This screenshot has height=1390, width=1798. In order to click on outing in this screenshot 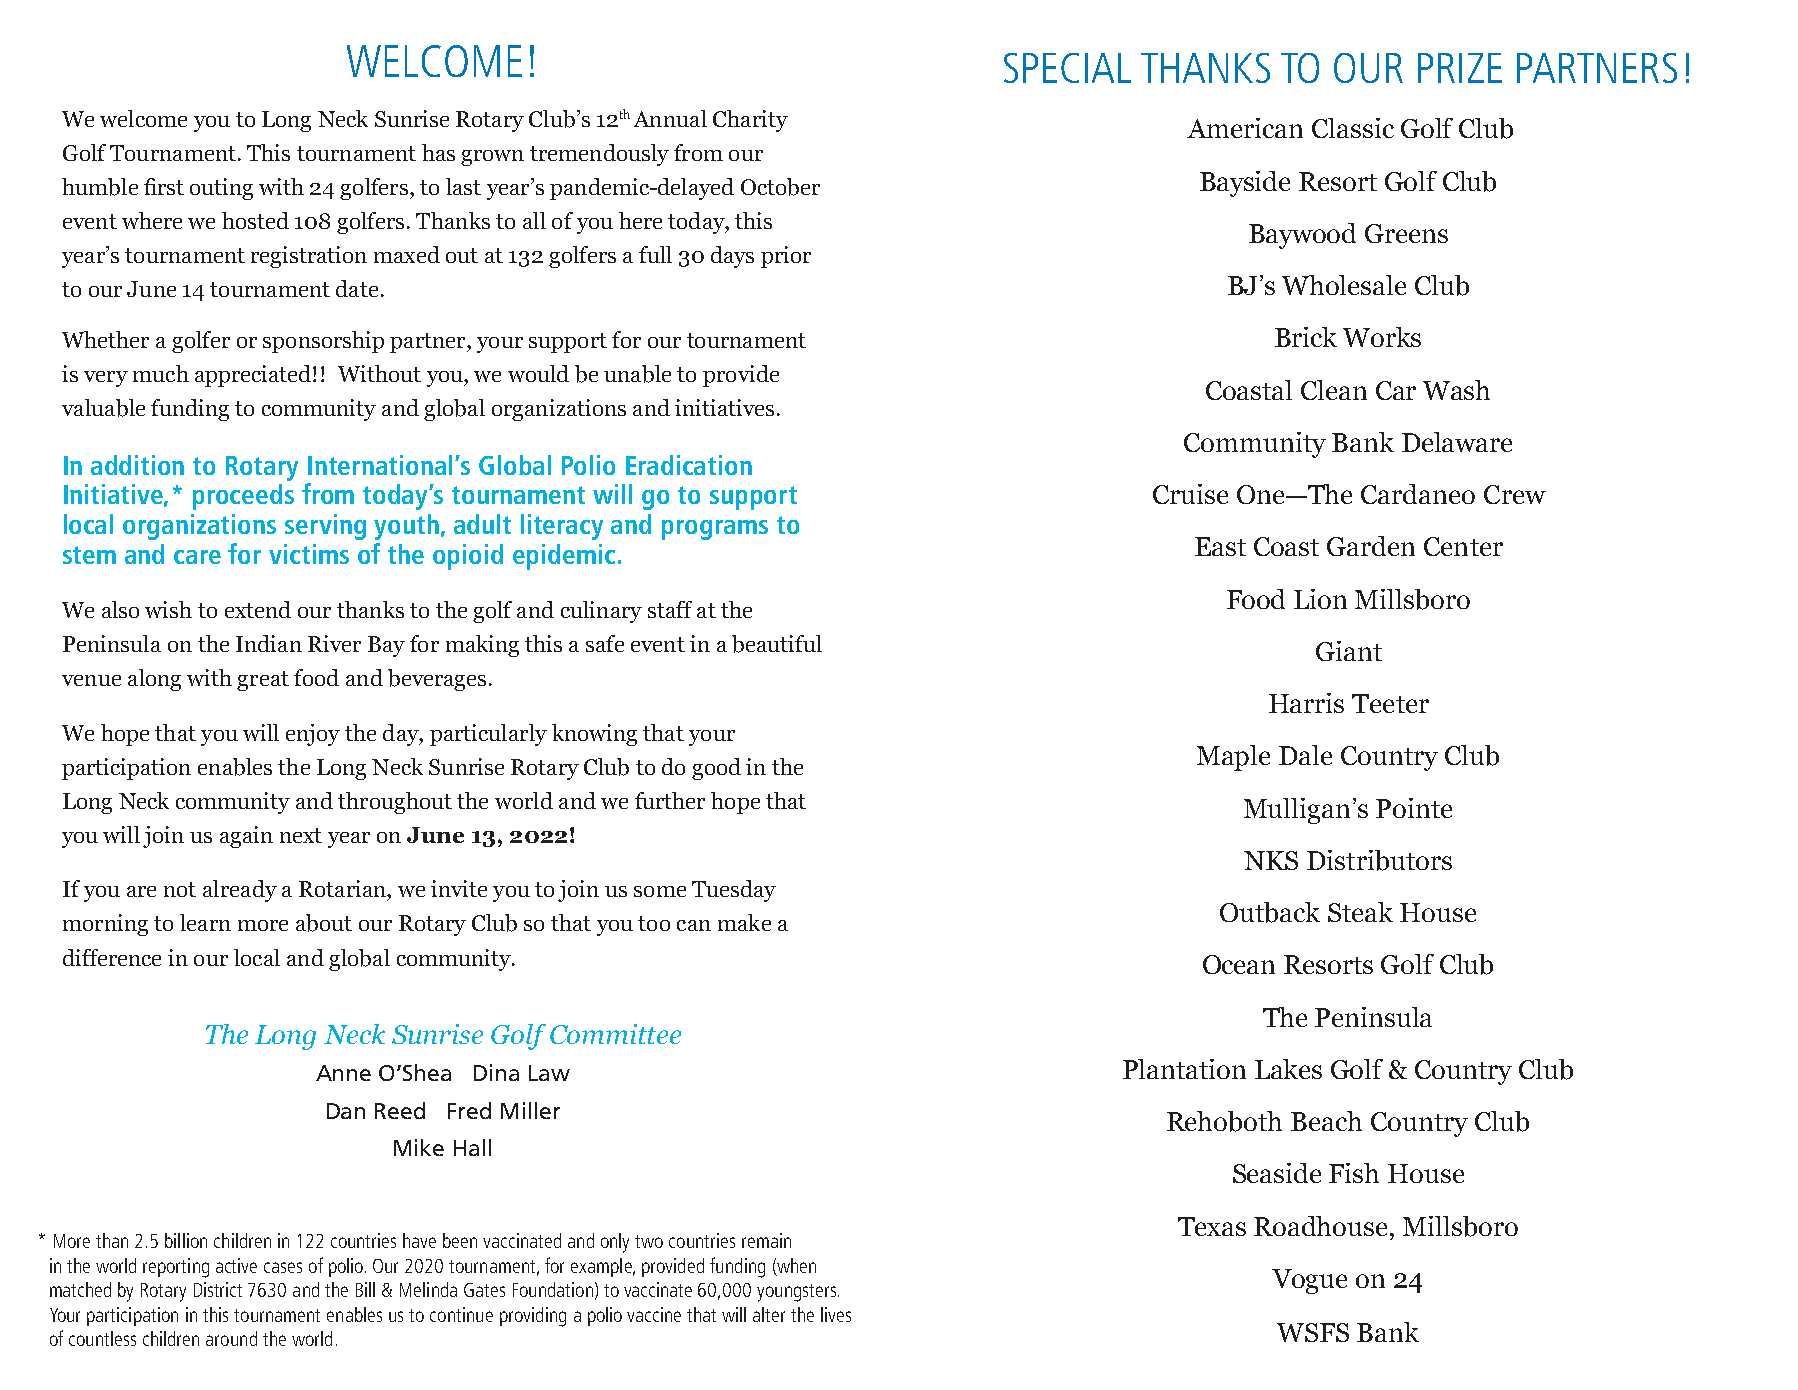, I will do `click(221, 189)`.
